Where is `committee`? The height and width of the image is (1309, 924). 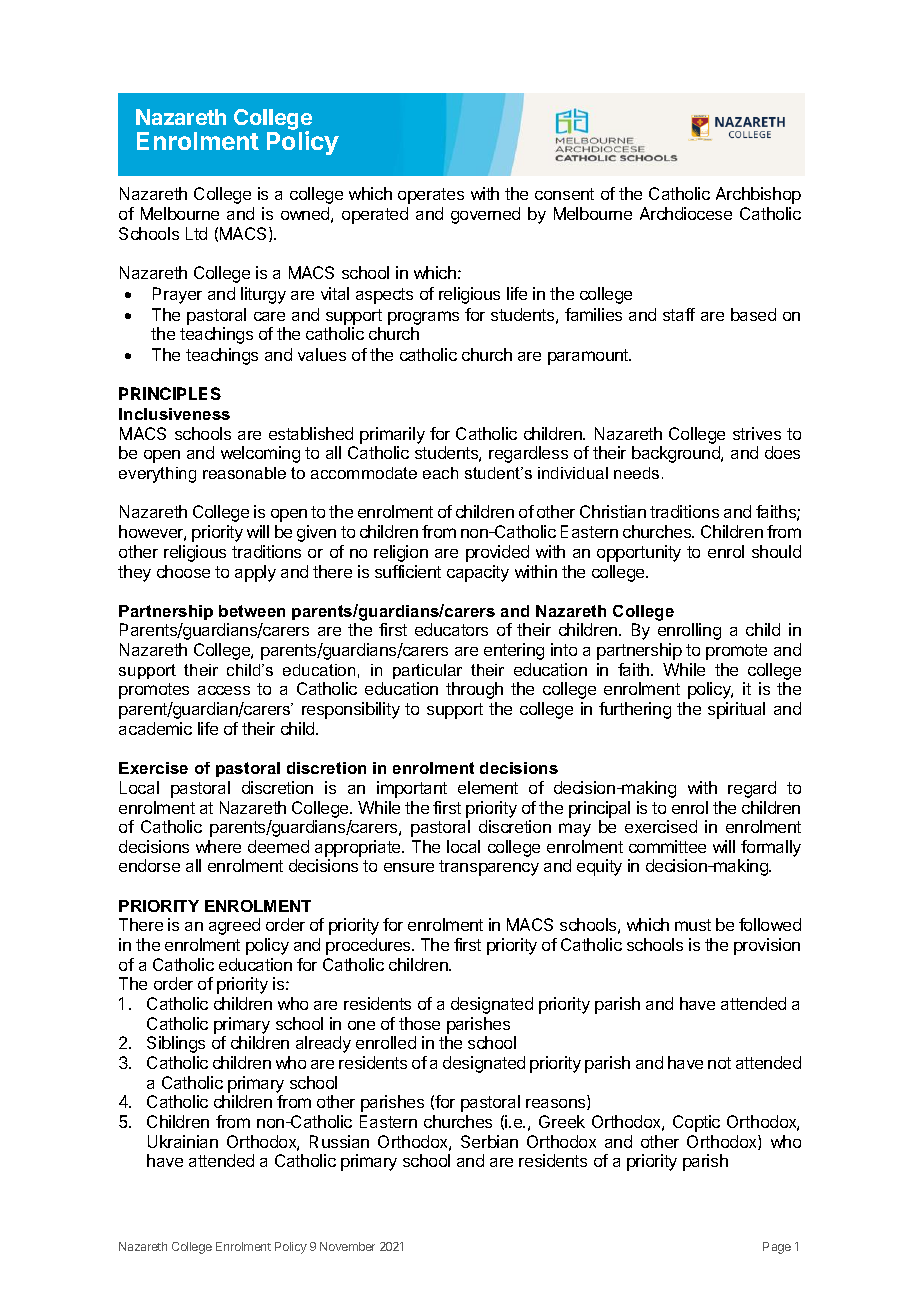 committee is located at coordinates (667, 846).
